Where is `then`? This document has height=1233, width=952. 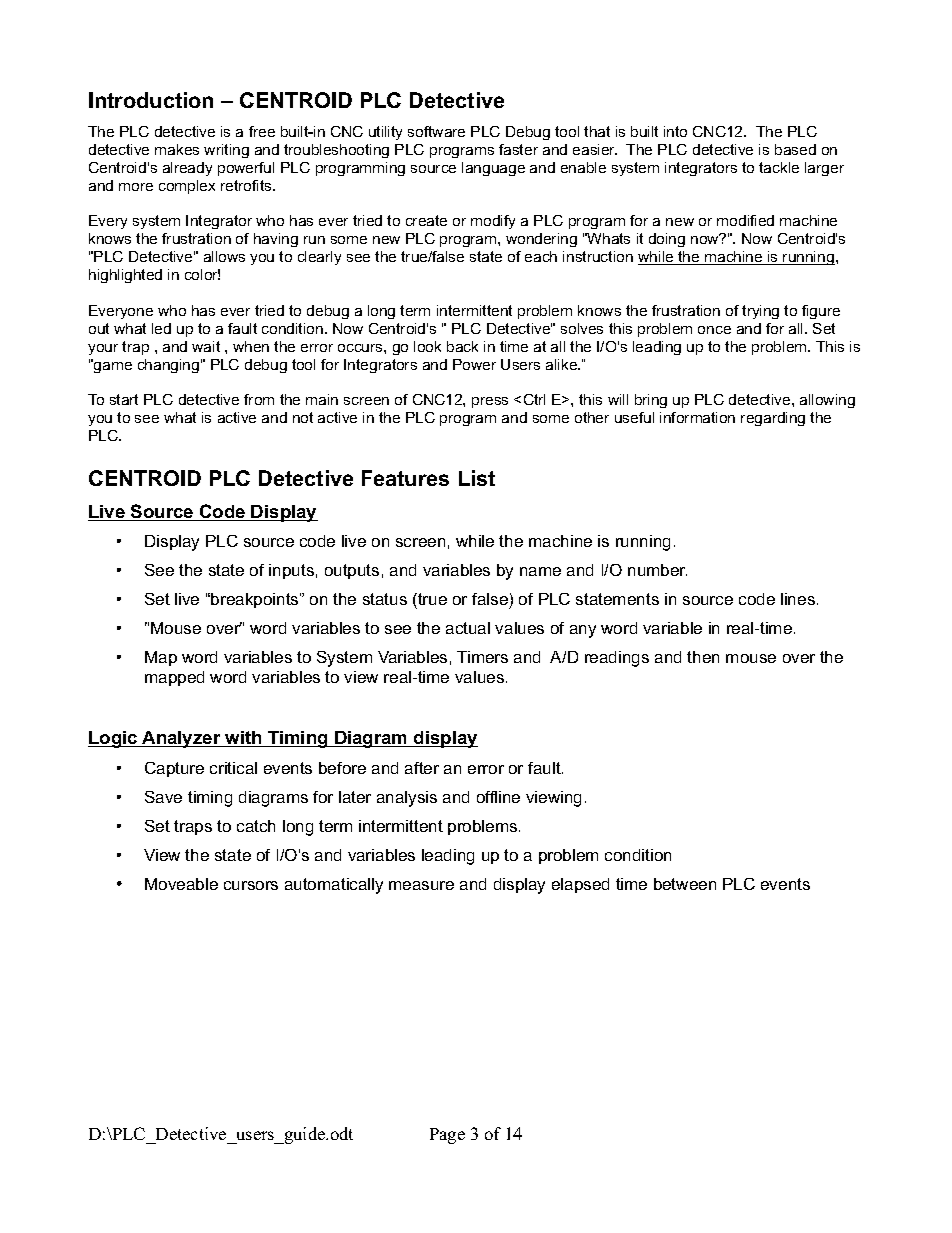 then is located at coordinates (703, 657).
